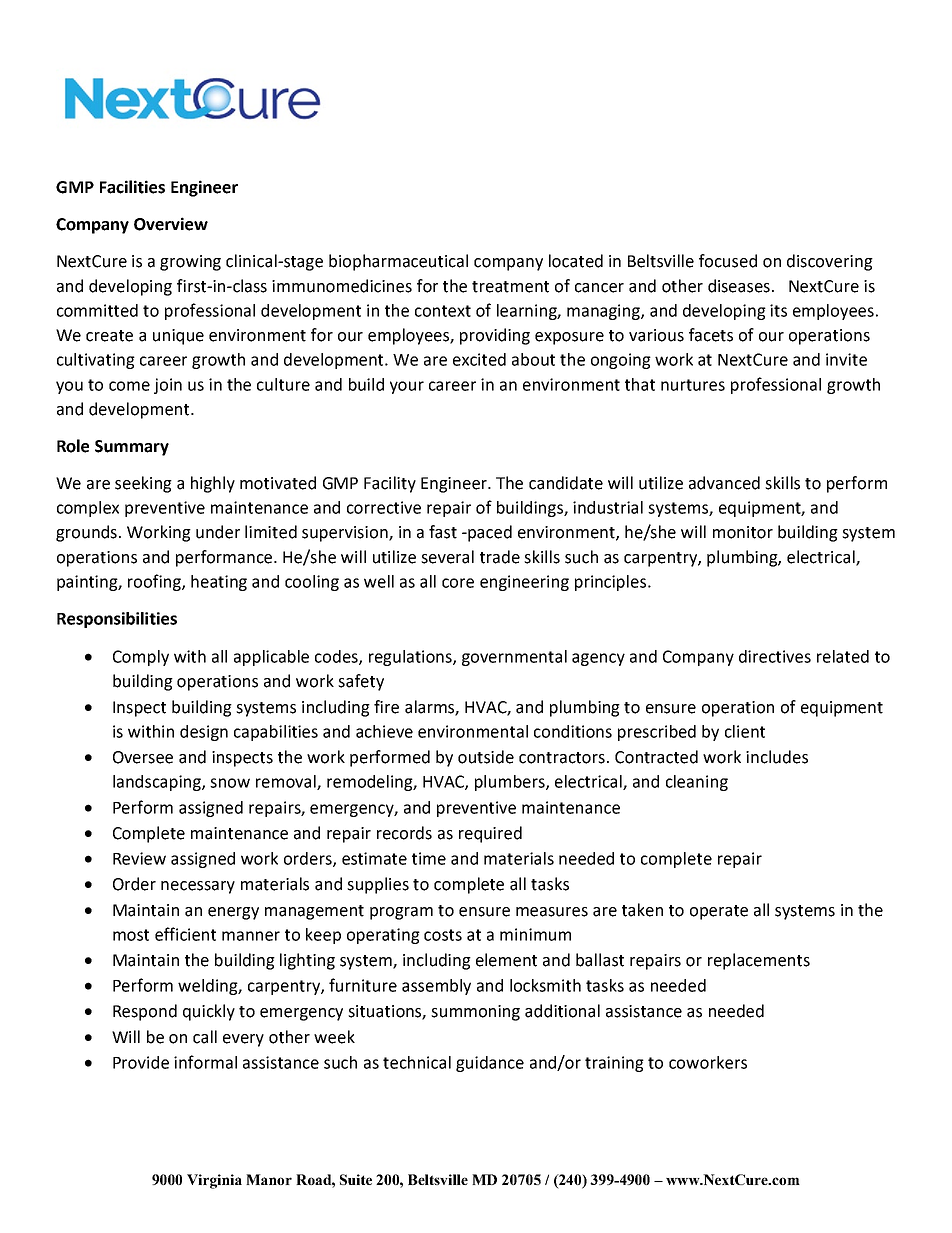 The height and width of the screenshot is (1233, 952). What do you see at coordinates (614, 1064) in the screenshot?
I see `training` at bounding box center [614, 1064].
